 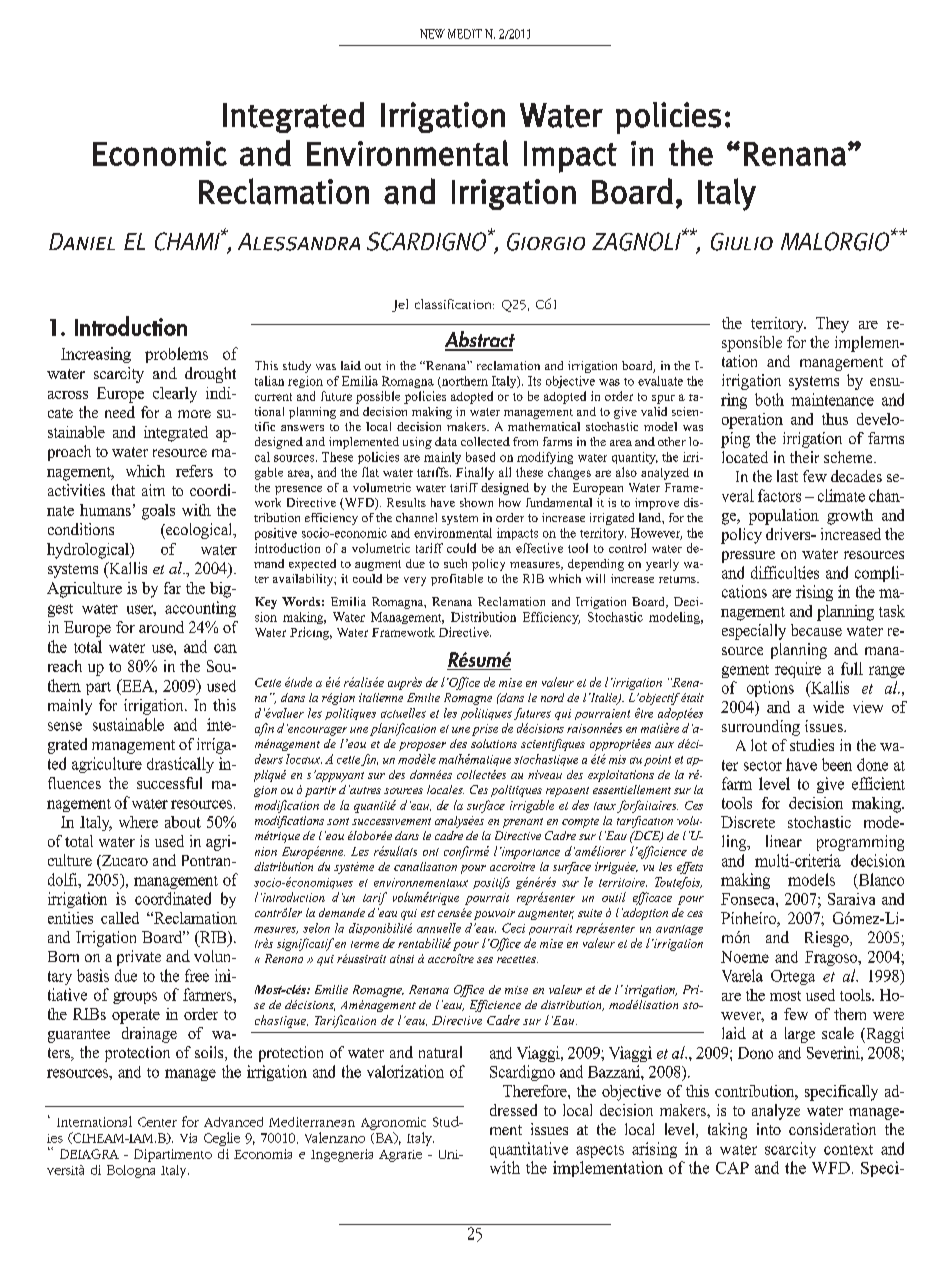 I want to click on classification, so click(x=454, y=304).
